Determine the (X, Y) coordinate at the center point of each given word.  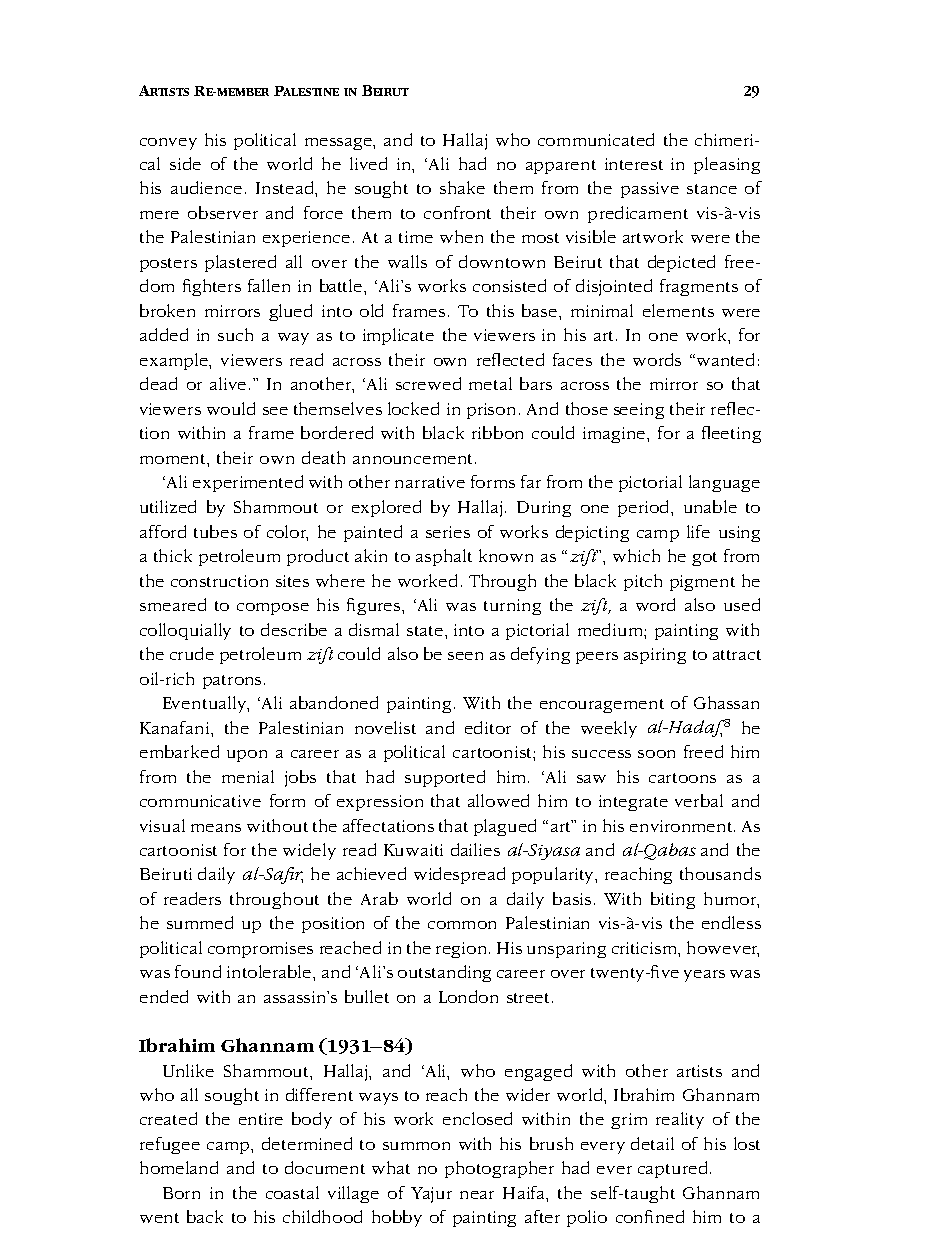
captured (672, 1169)
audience (206, 187)
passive (650, 190)
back (205, 1216)
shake (462, 187)
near (477, 1195)
